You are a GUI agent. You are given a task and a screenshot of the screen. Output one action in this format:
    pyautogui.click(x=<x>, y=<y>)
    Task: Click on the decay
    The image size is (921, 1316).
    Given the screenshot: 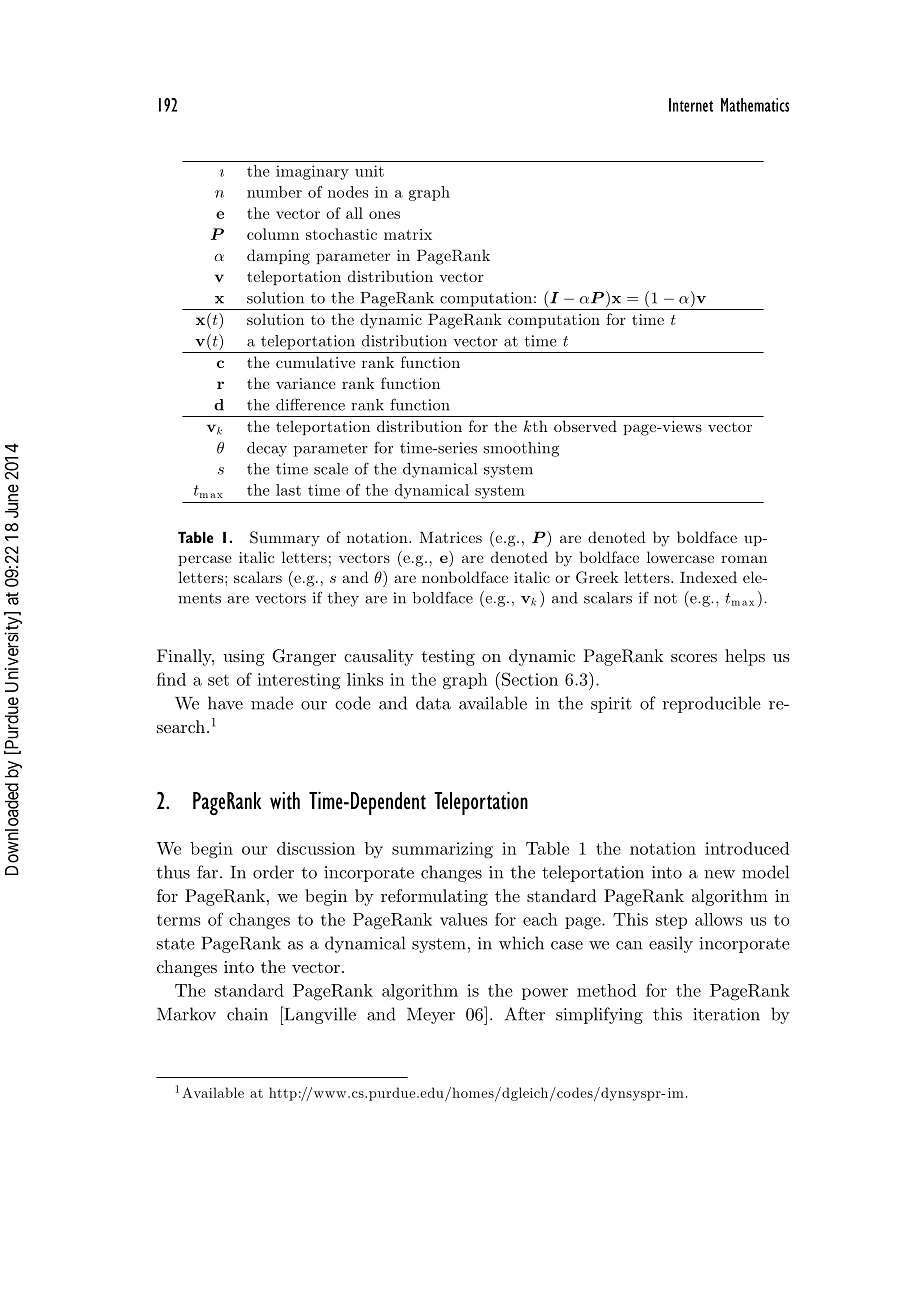 What is the action you would take?
    pyautogui.click(x=267, y=449)
